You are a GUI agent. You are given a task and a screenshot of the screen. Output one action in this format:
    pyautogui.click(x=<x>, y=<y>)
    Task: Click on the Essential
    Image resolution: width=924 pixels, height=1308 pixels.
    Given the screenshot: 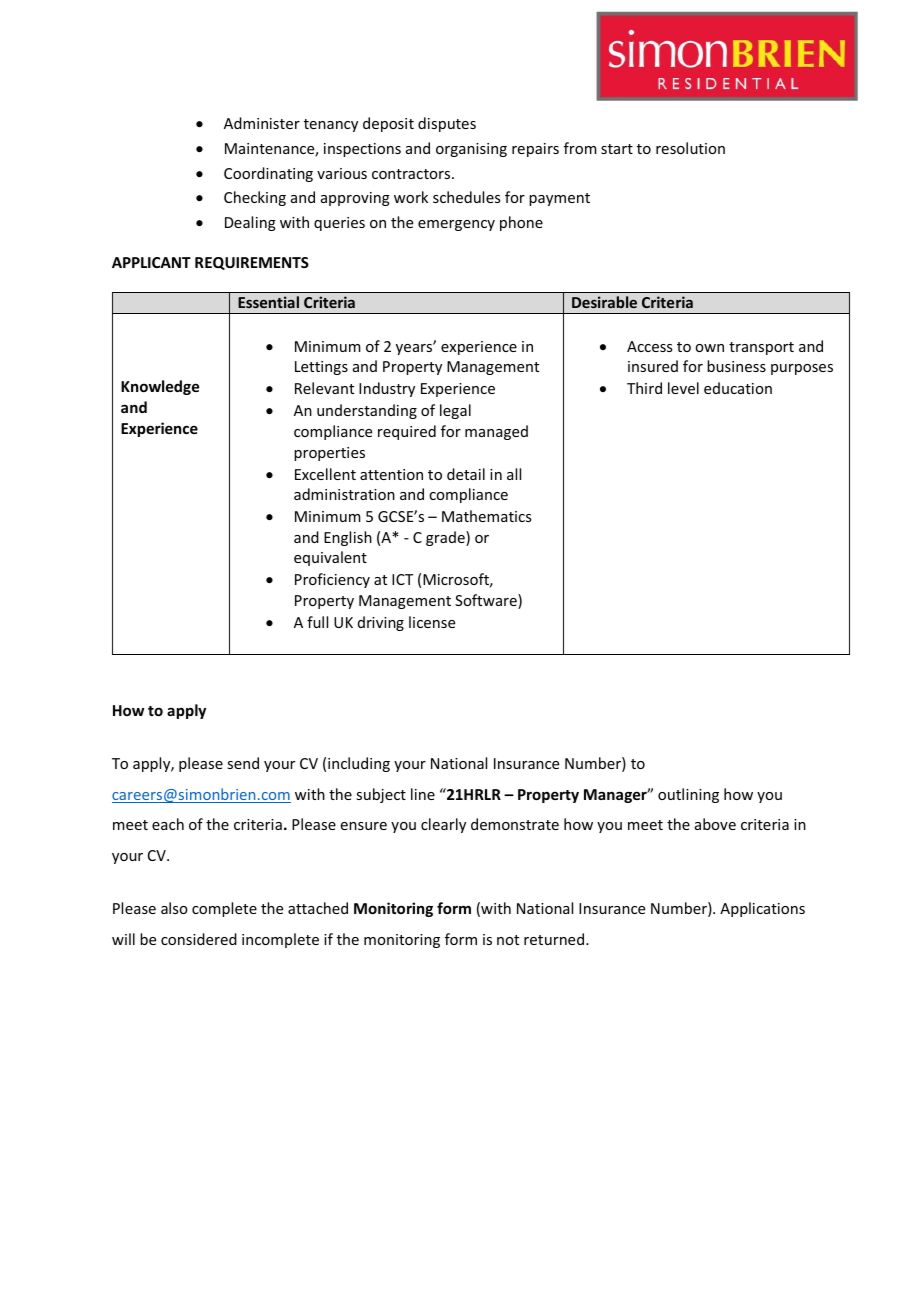 What is the action you would take?
    pyautogui.click(x=268, y=302)
